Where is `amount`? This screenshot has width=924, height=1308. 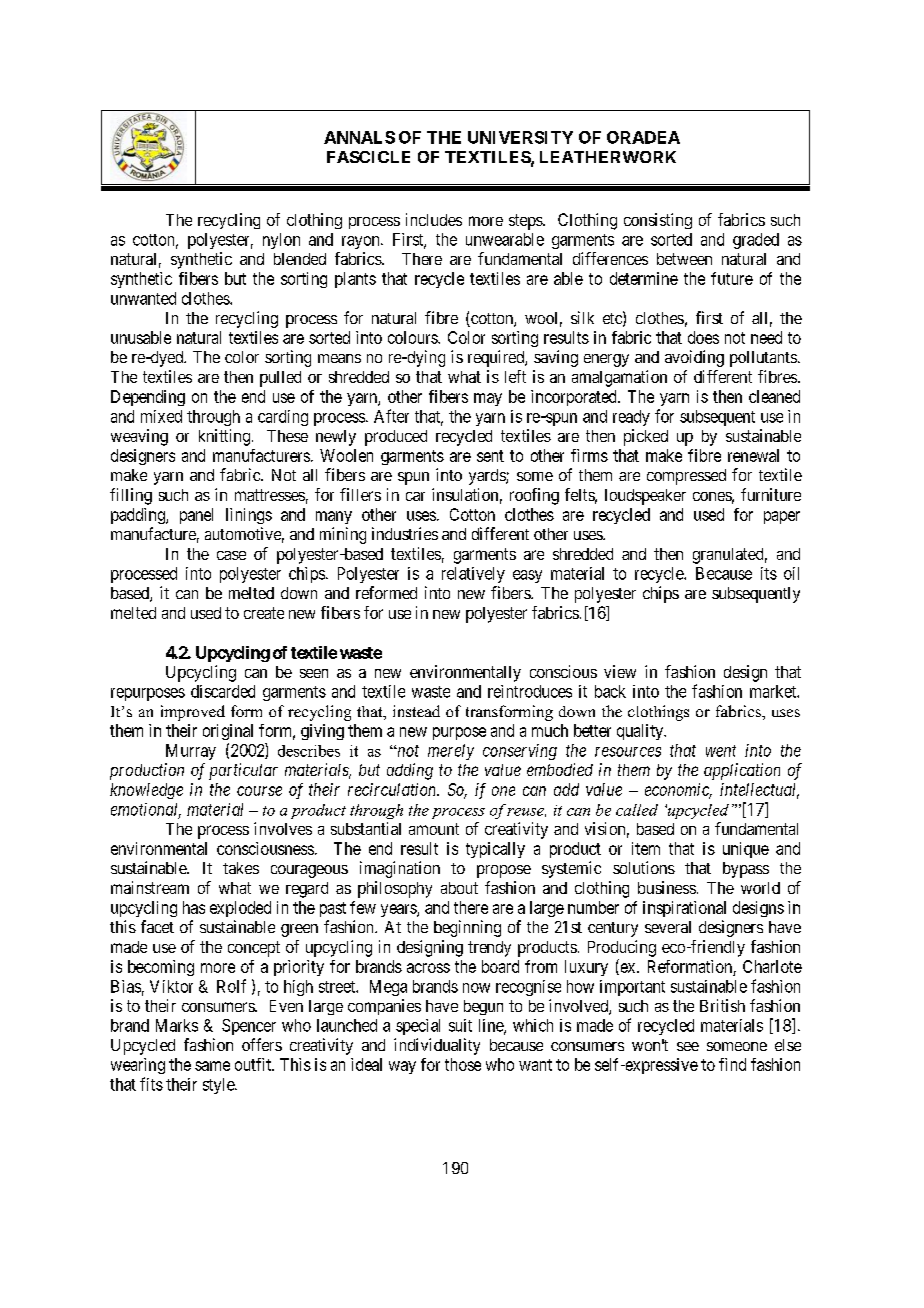
amount is located at coordinates (434, 829).
